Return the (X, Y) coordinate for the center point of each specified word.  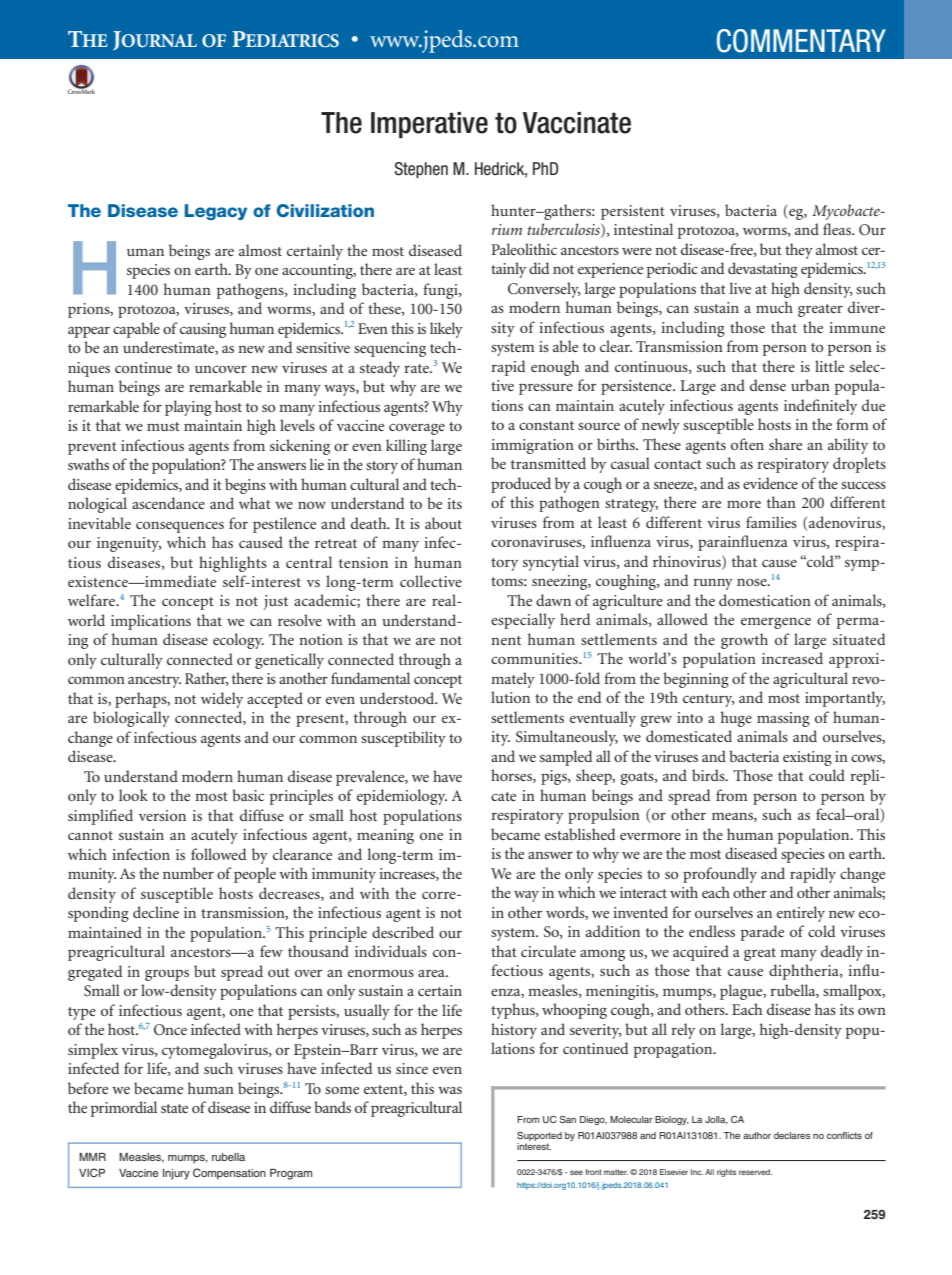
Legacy (216, 212)
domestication (765, 600)
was (450, 1090)
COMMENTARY (801, 41)
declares (792, 1135)
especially (523, 621)
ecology (238, 641)
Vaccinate (577, 123)
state (174, 1108)
